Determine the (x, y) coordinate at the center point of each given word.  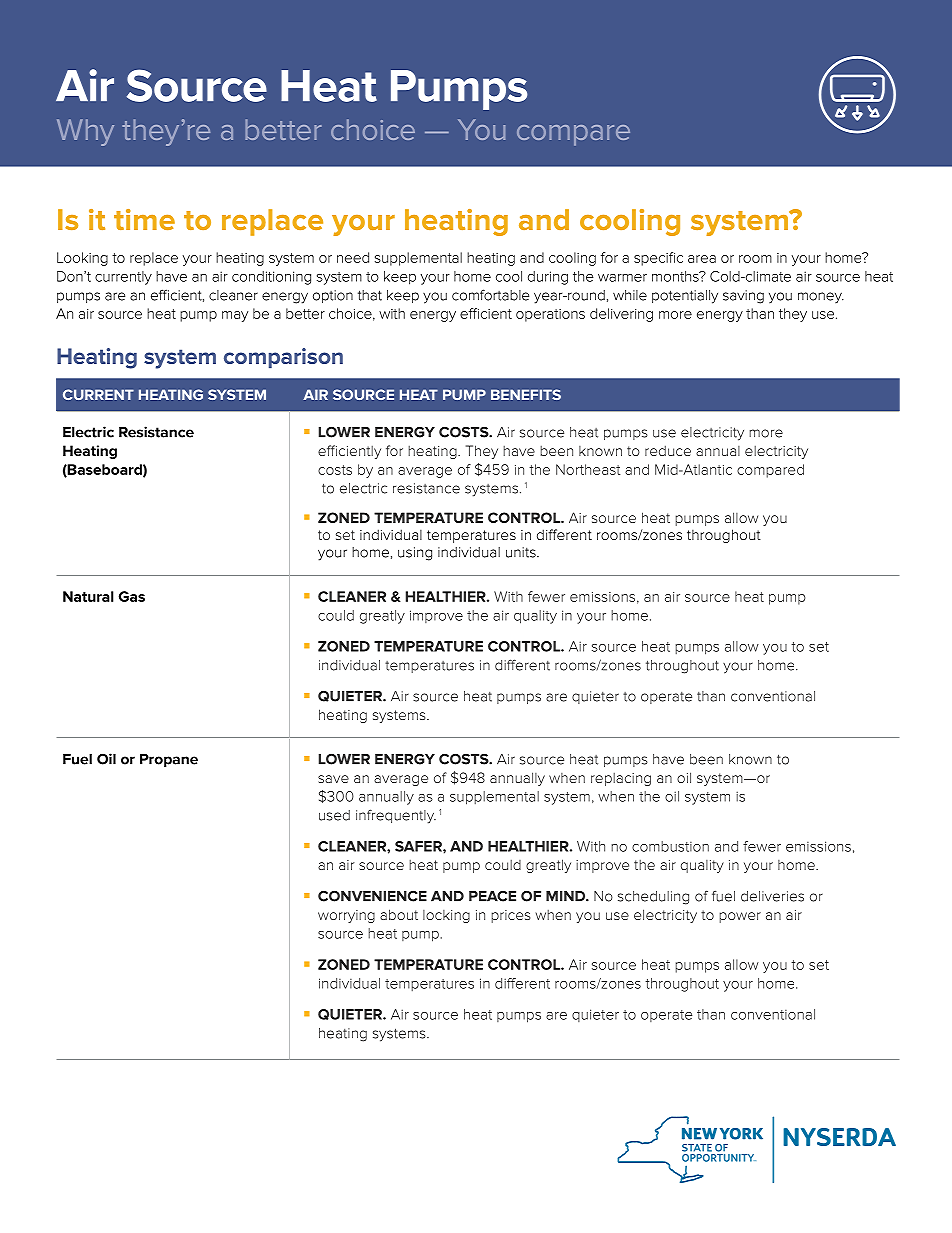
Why (85, 132)
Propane (169, 760)
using (415, 554)
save (333, 779)
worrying (346, 916)
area (702, 259)
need (353, 257)
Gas (132, 596)
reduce (668, 450)
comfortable (490, 295)
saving (743, 297)
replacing (621, 779)
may (235, 316)
